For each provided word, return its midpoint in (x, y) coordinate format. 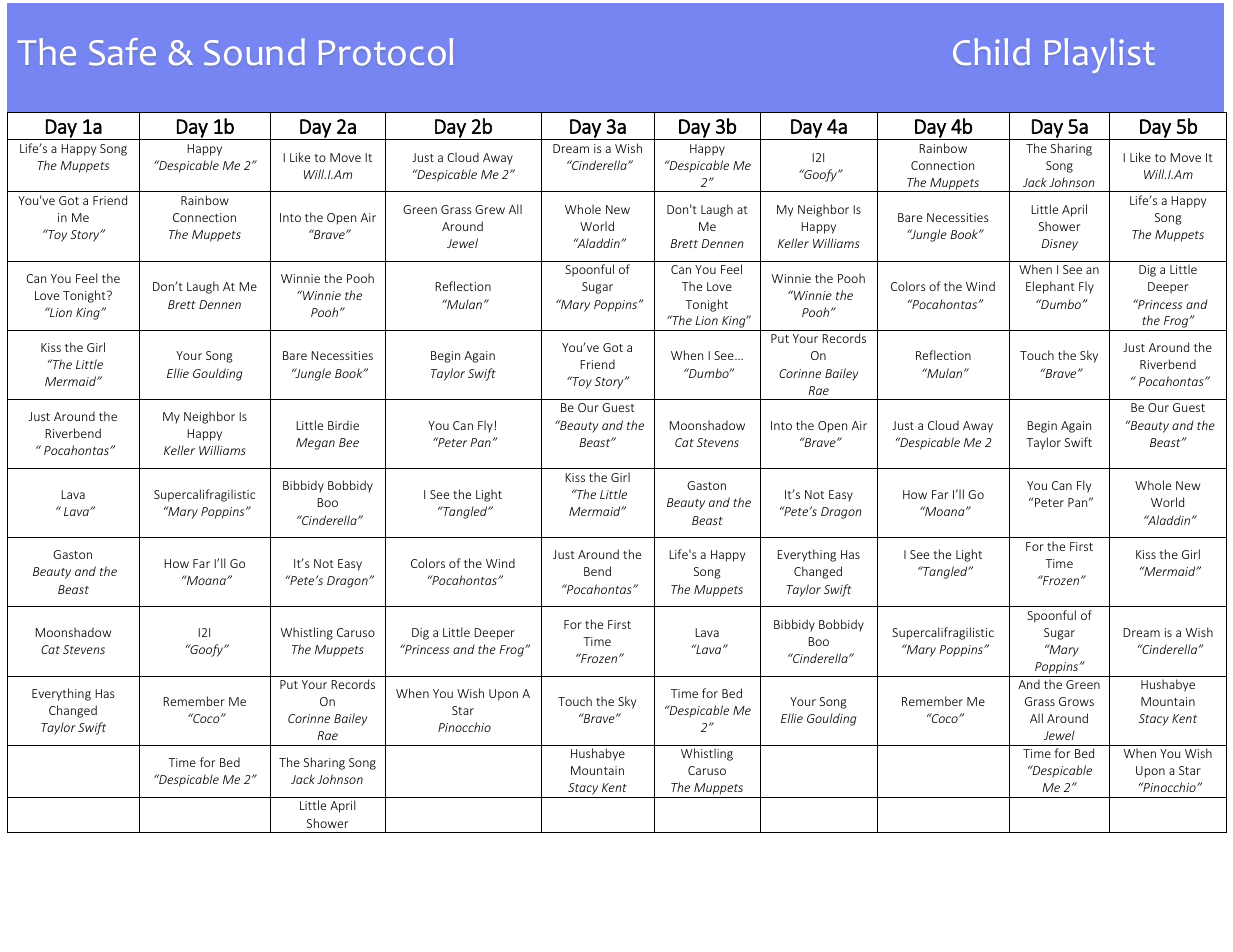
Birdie (343, 425)
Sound (254, 52)
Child (991, 51)
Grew (490, 209)
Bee (349, 442)
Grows (1076, 701)
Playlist (1100, 55)
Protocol (386, 52)
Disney (1059, 245)
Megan (315, 444)
